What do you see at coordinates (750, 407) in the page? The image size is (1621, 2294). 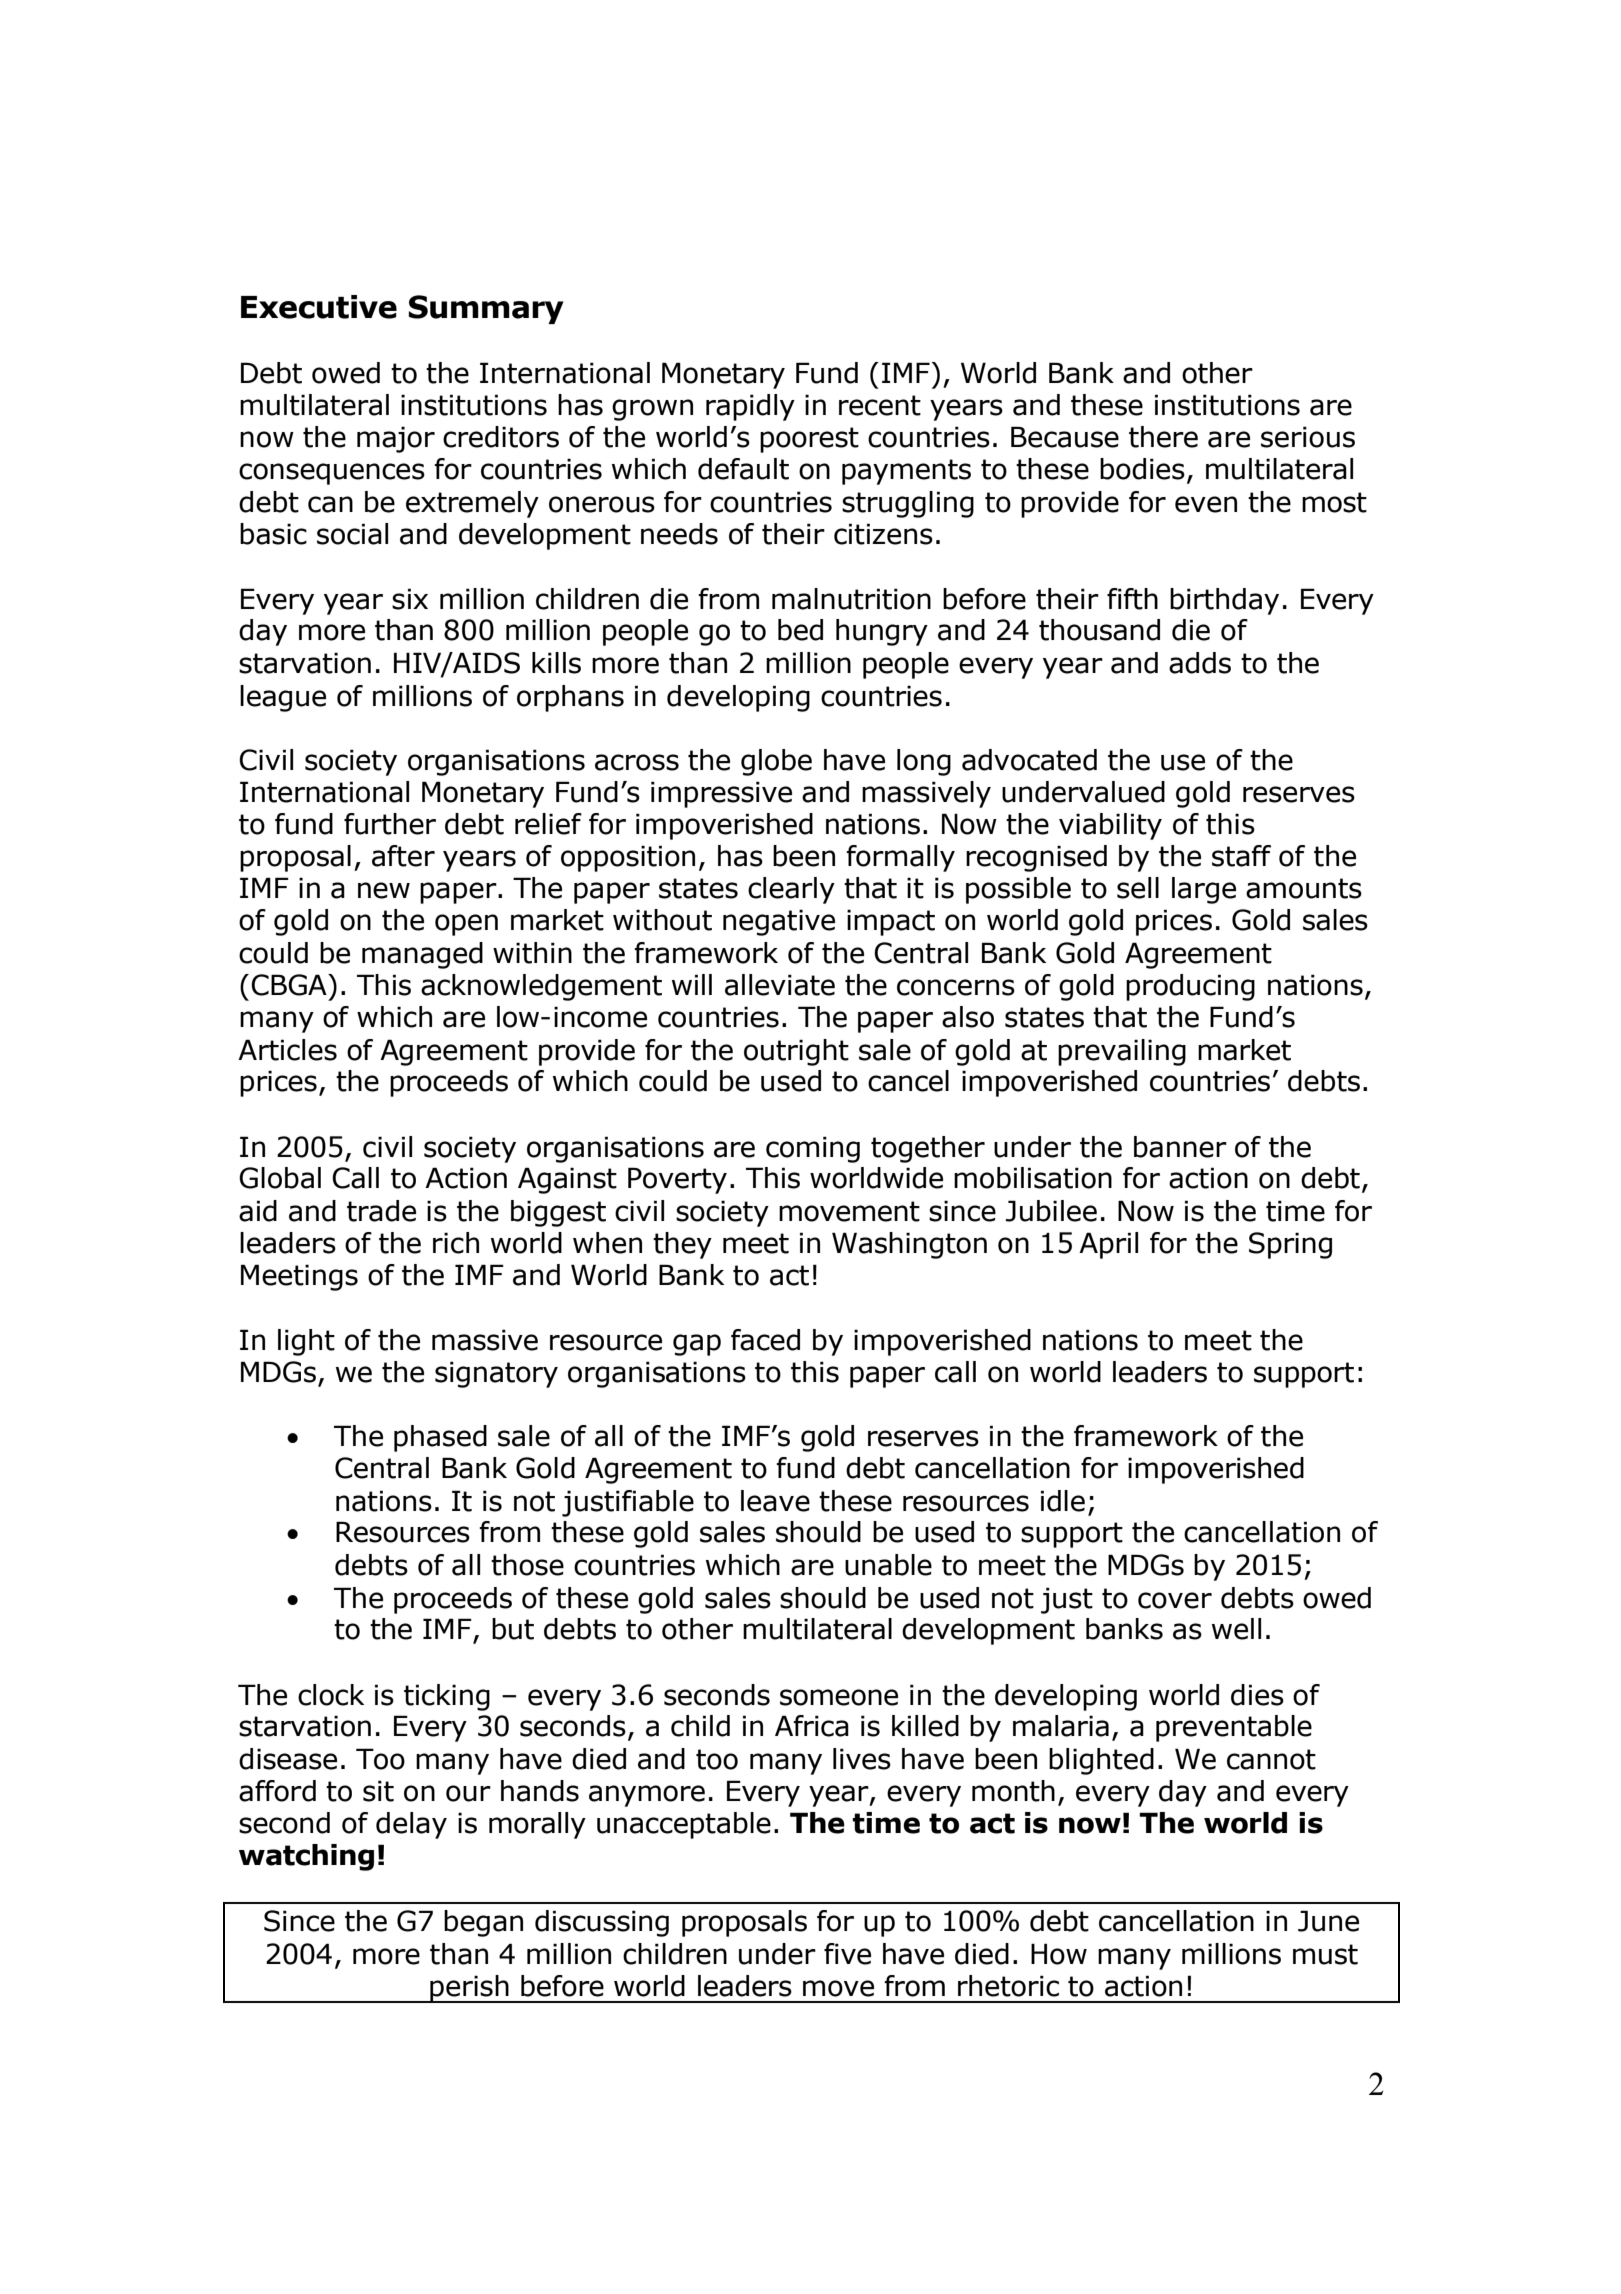 I see `rapidly` at bounding box center [750, 407].
